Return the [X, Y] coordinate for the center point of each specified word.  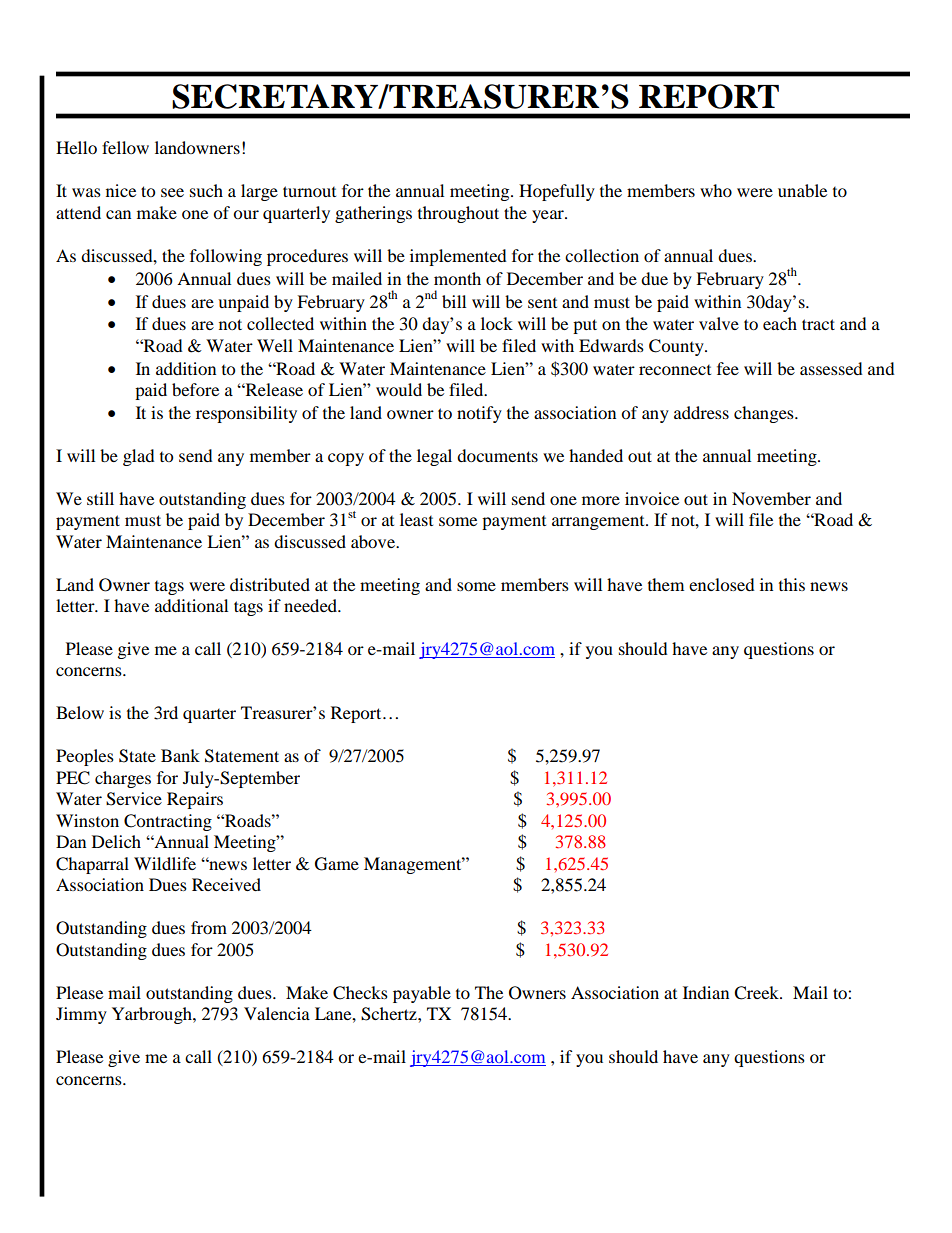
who [716, 190]
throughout [458, 214]
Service [134, 799]
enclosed [722, 584]
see [172, 192]
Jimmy [81, 1015]
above [374, 541]
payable [422, 994]
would [399, 389]
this [792, 584]
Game [337, 864]
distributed [270, 584]
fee [728, 368]
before [195, 389]
